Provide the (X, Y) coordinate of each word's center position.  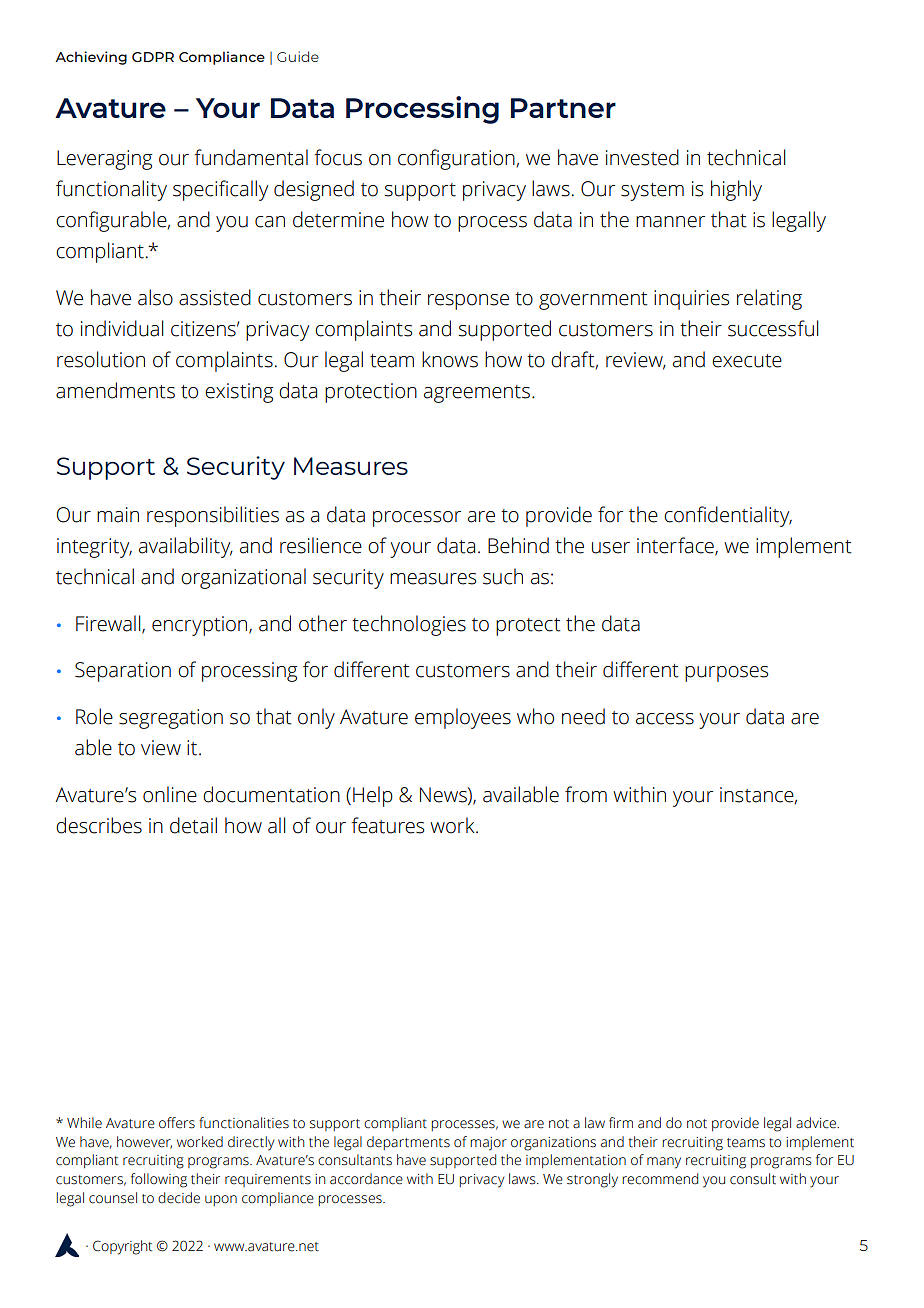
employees (463, 718)
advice (817, 1123)
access (665, 719)
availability (186, 547)
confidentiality (728, 516)
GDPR (153, 57)
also (155, 297)
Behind (518, 545)
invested (642, 157)
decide (179, 1198)
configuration (456, 159)
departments (408, 1143)
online (170, 794)
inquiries (691, 300)
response (468, 302)
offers (177, 1123)
